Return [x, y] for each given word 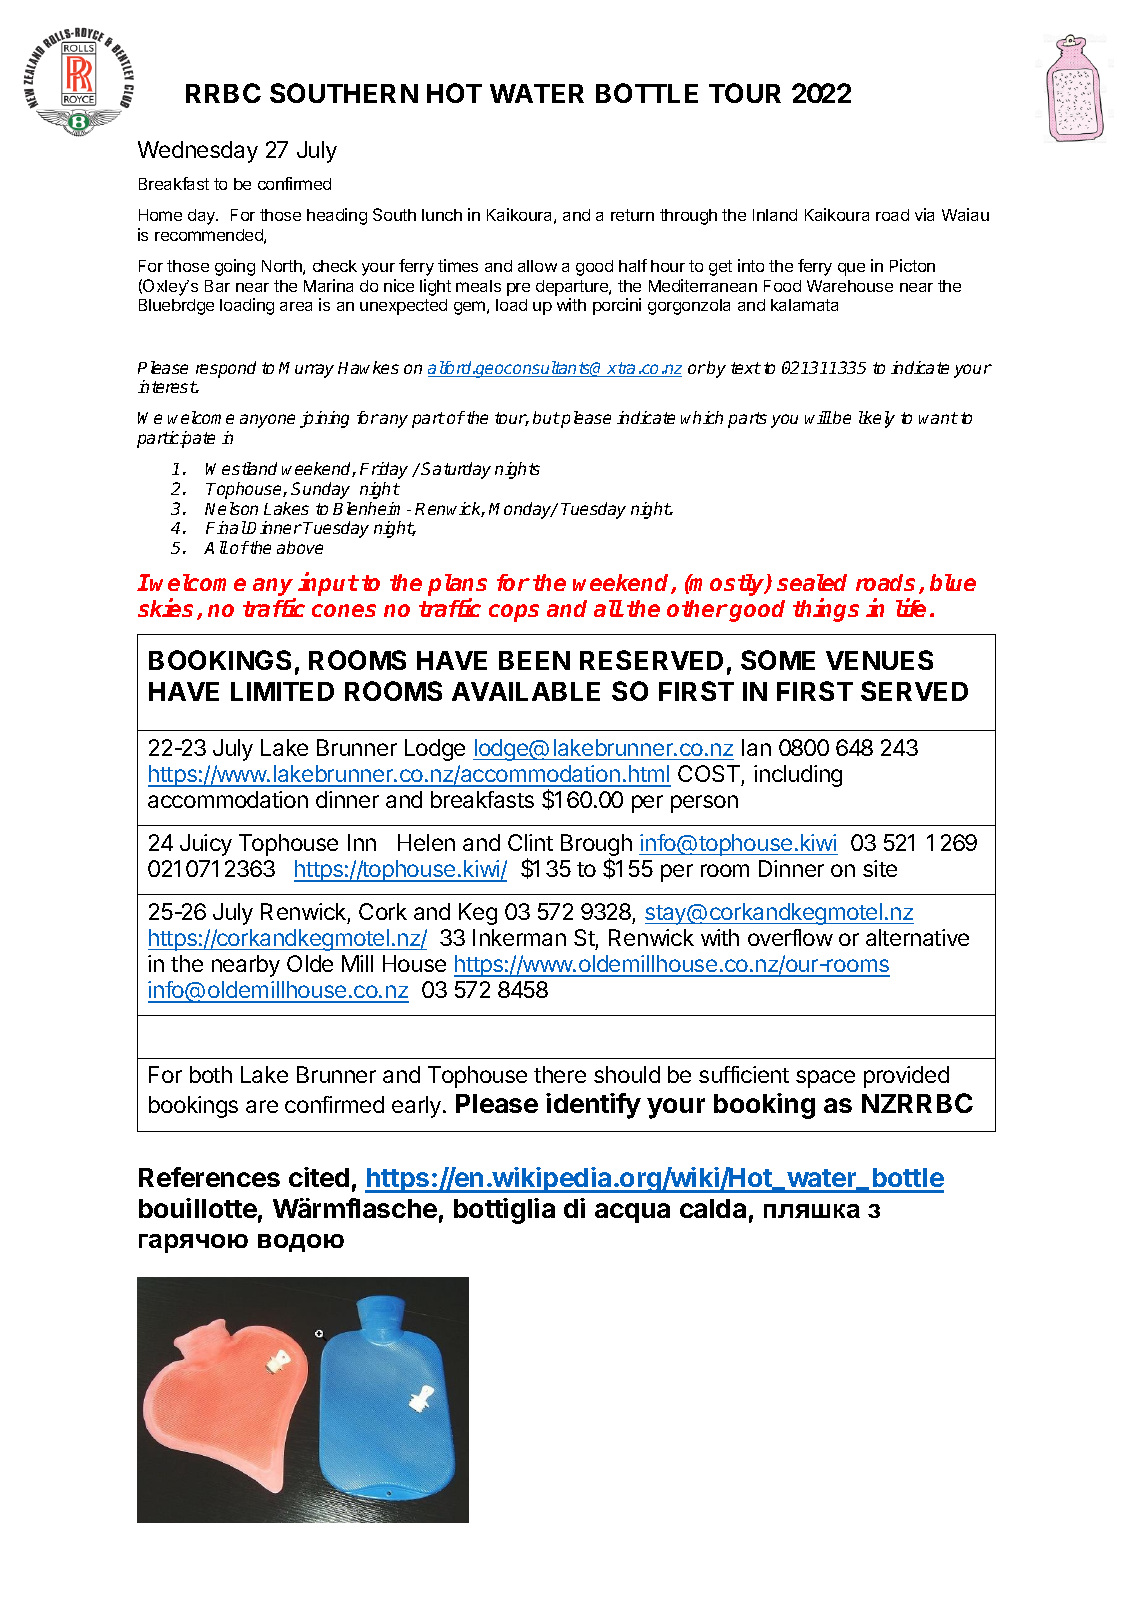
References [209, 1177]
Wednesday [198, 152]
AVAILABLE [526, 691]
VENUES [879, 660]
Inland [775, 215]
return [632, 215]
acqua [632, 1213]
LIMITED [282, 691]
